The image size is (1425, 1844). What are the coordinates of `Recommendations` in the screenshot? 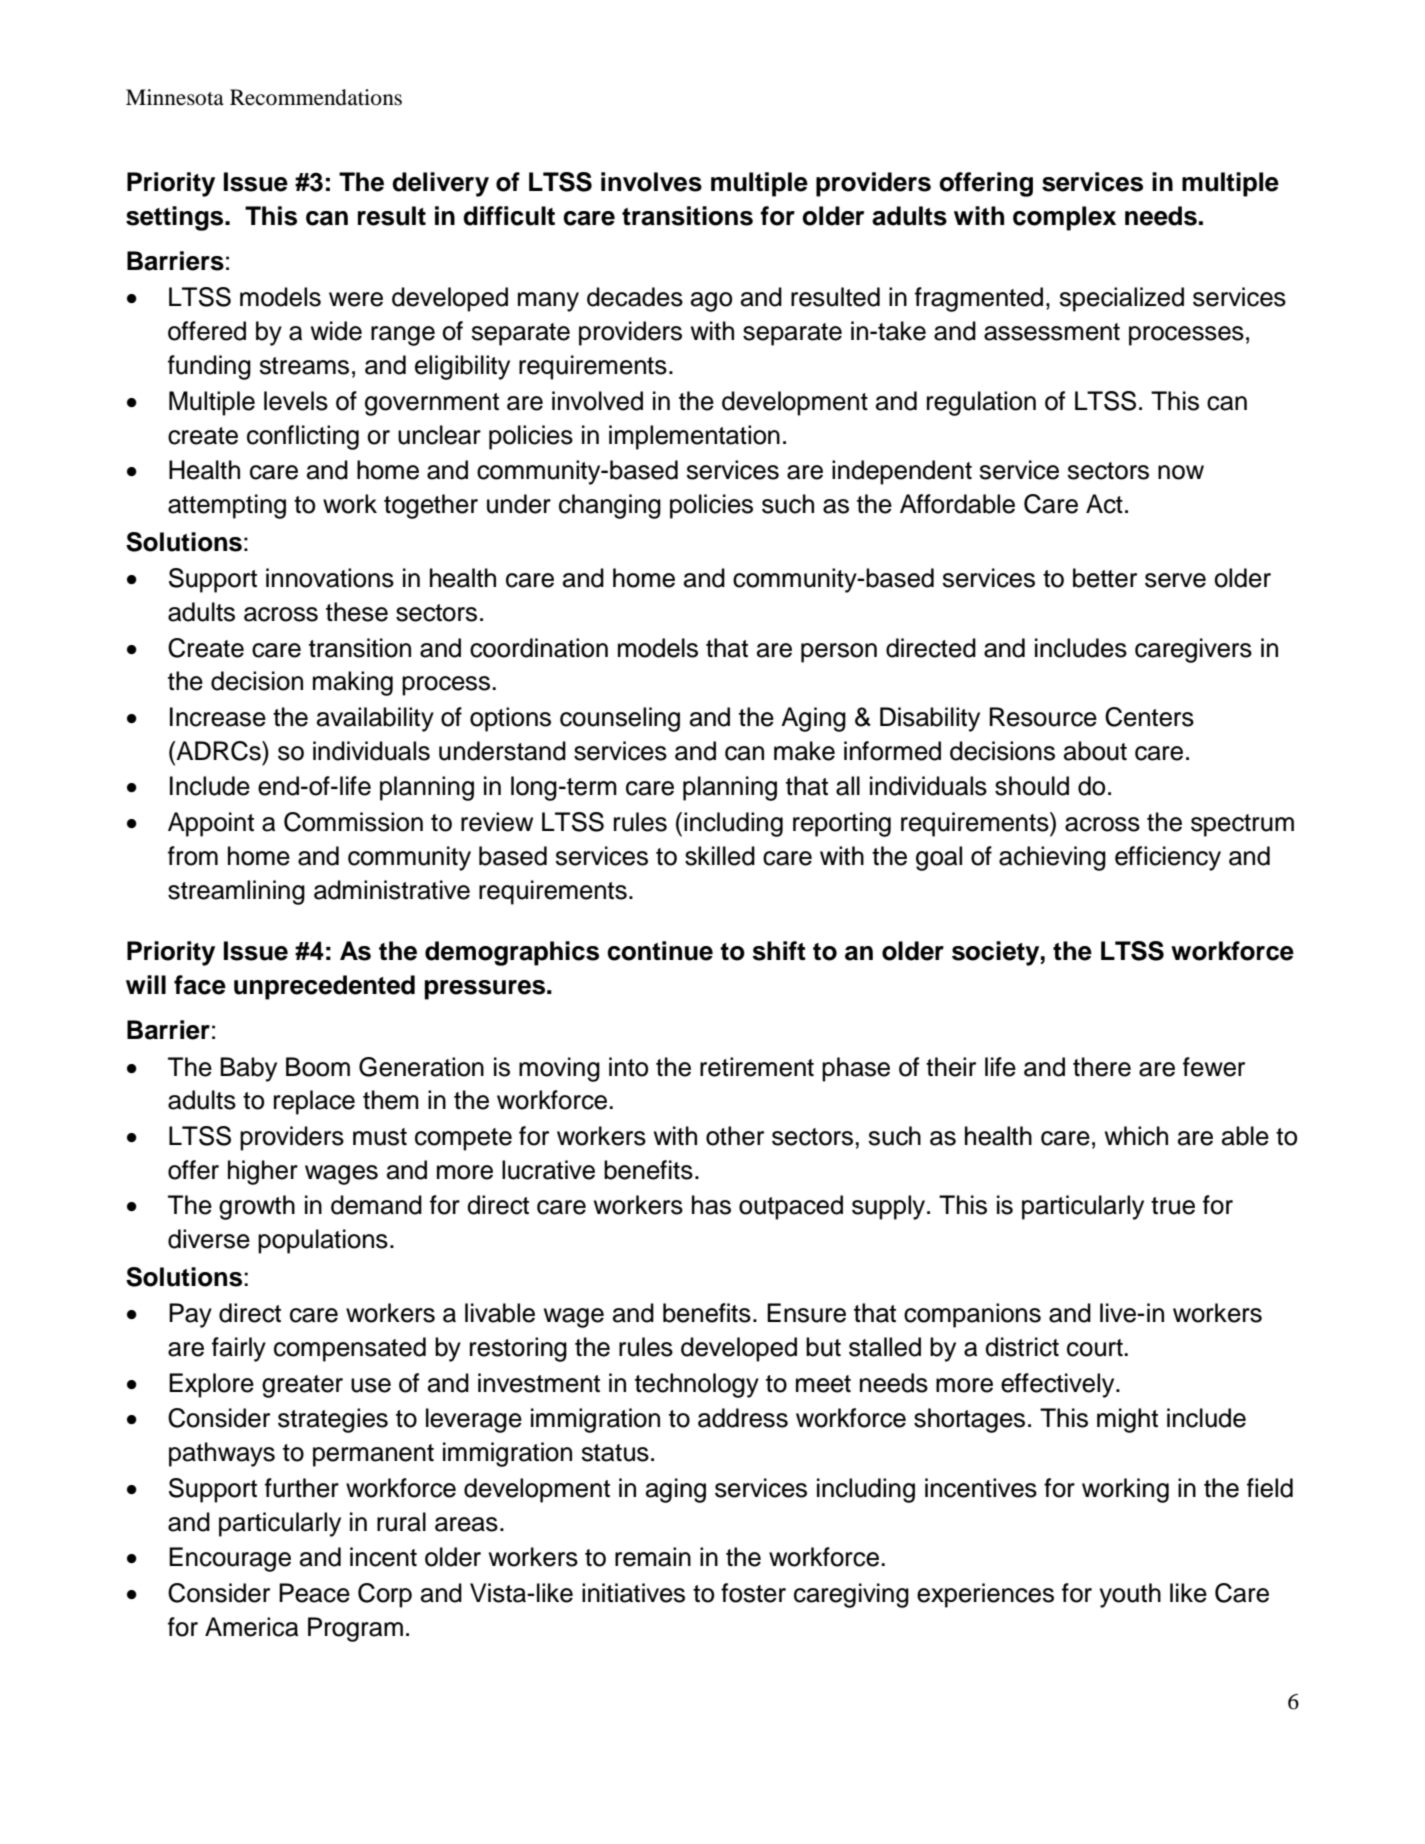 It's located at (316, 97).
